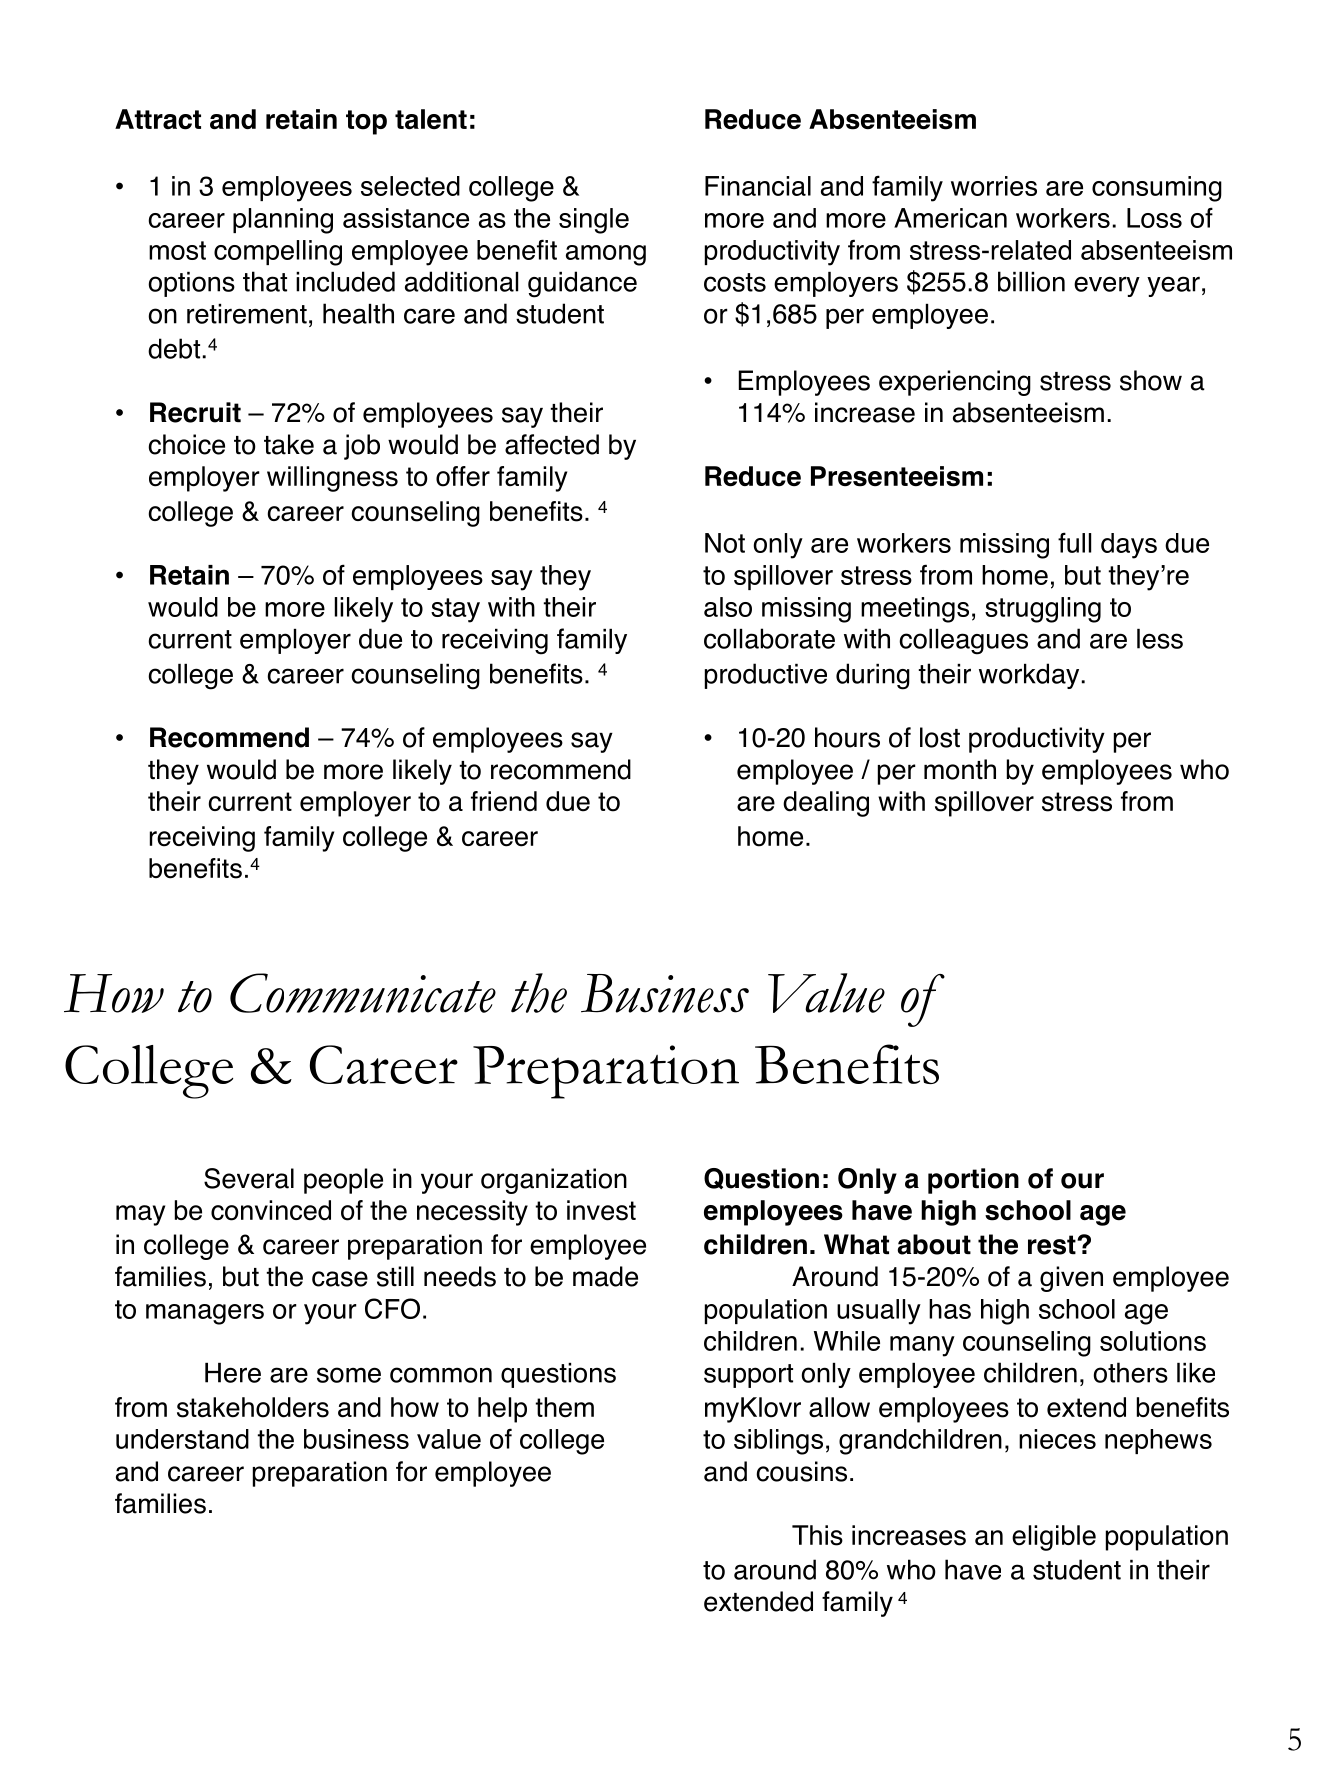 Image resolution: width=1330 pixels, height=1773 pixels. I want to click on full, so click(1074, 542).
